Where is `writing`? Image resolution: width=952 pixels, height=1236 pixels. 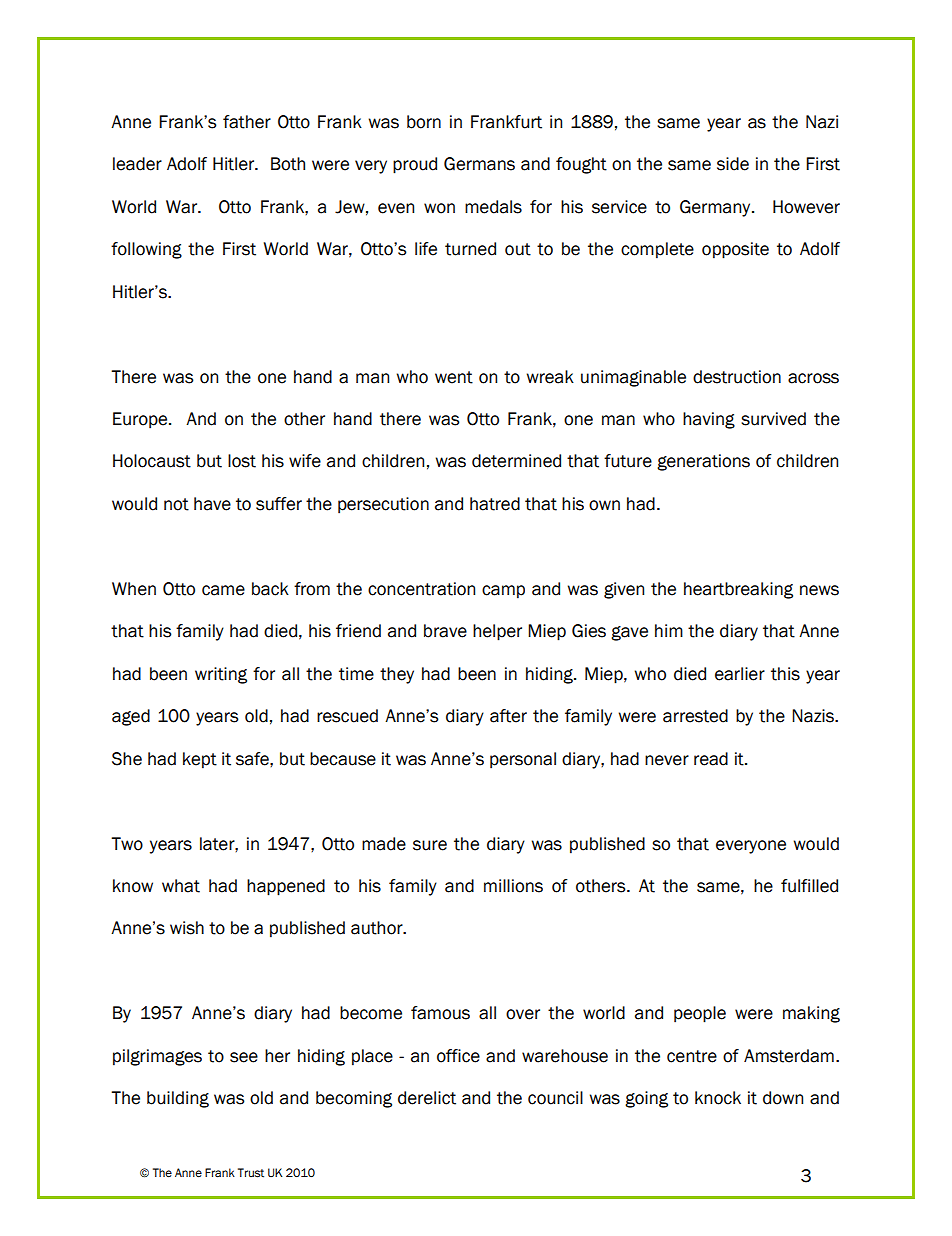
writing is located at coordinates (221, 675).
